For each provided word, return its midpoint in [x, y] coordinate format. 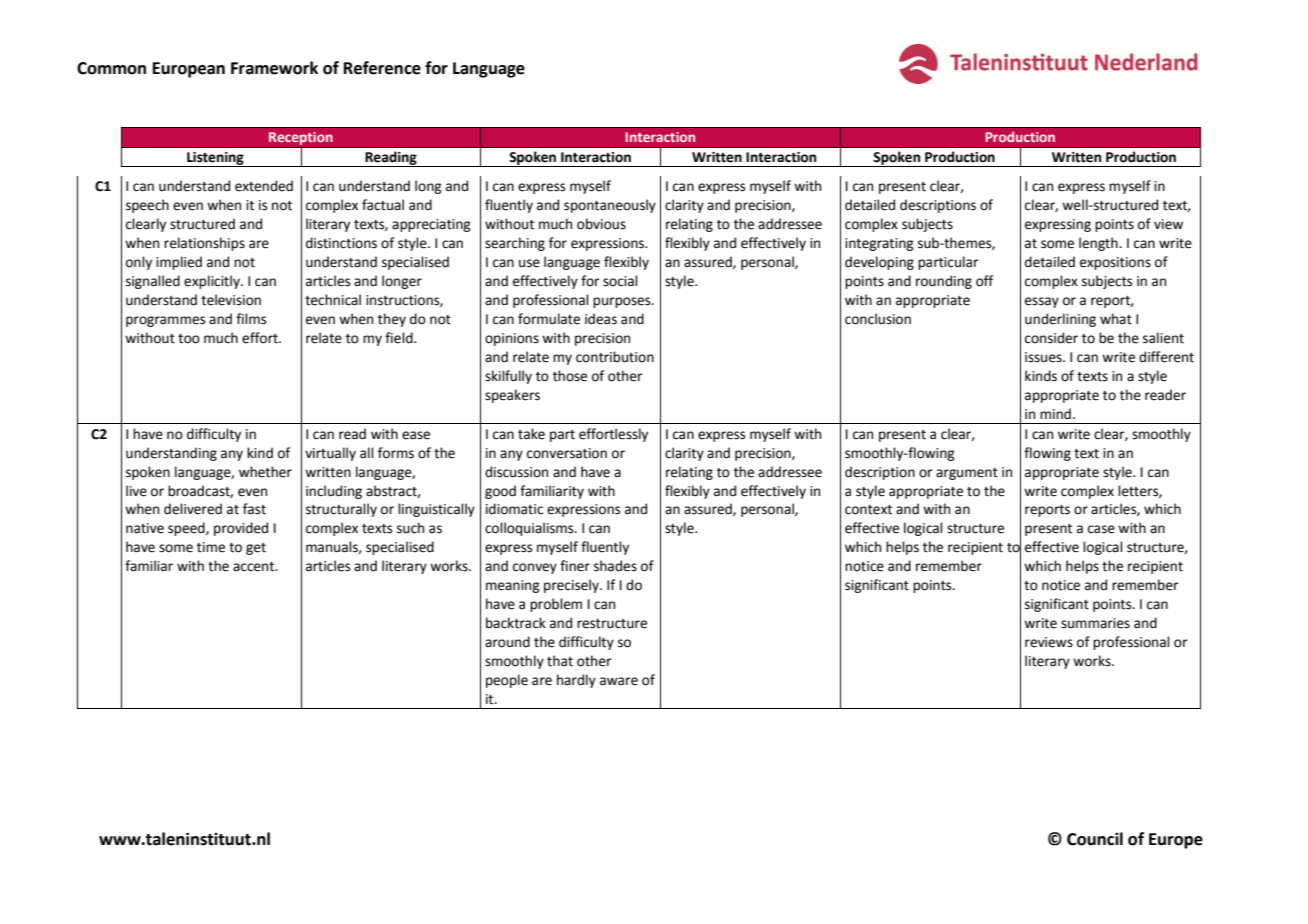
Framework [274, 68]
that [560, 661]
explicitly [213, 282]
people [507, 681]
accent [255, 567]
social [620, 281]
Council [1095, 839]
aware [619, 681]
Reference [382, 68]
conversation [567, 453]
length [1099, 244]
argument [967, 474]
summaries [1095, 623]
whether [265, 472]
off [984, 281]
